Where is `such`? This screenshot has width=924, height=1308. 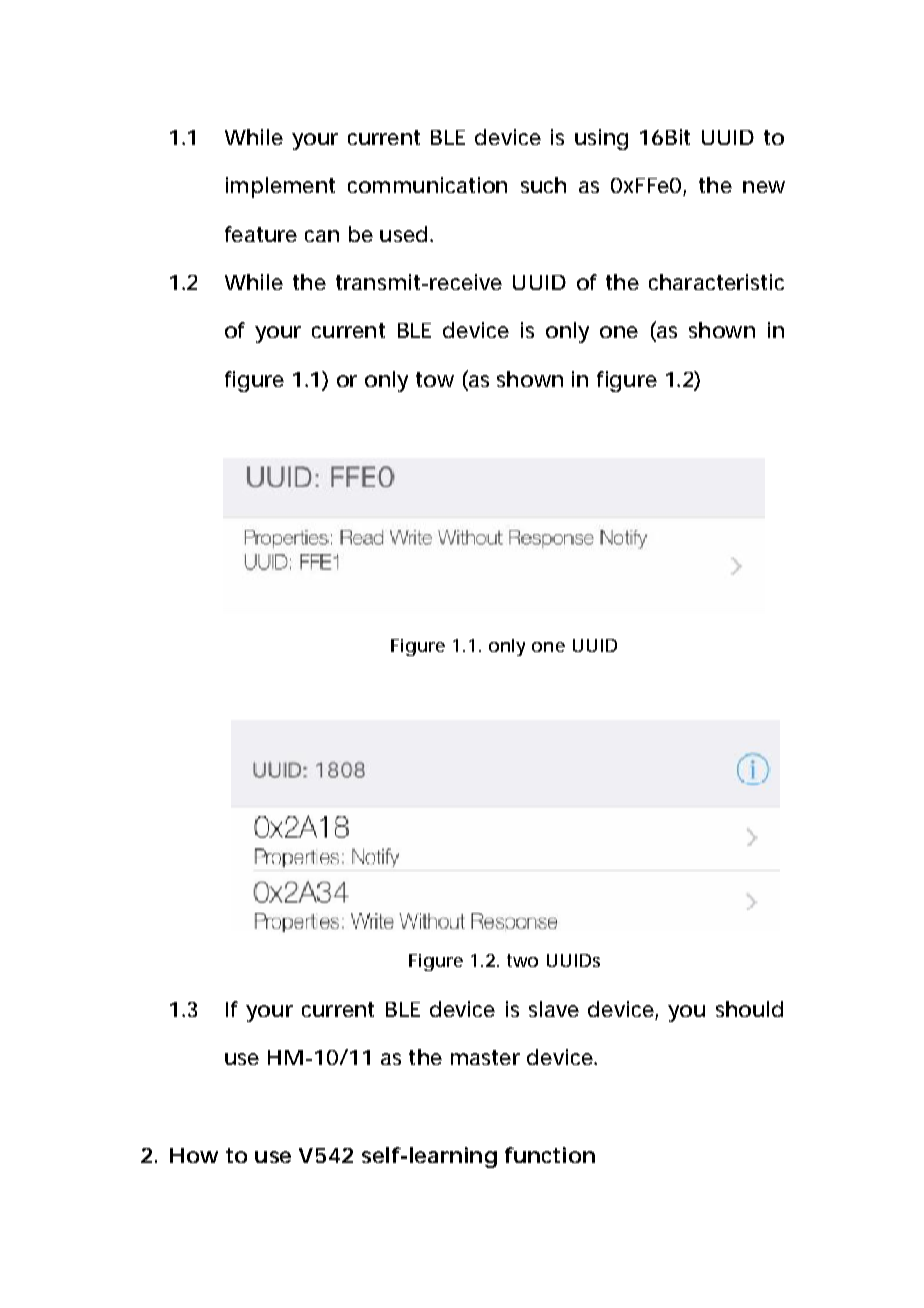 such is located at coordinates (543, 185).
